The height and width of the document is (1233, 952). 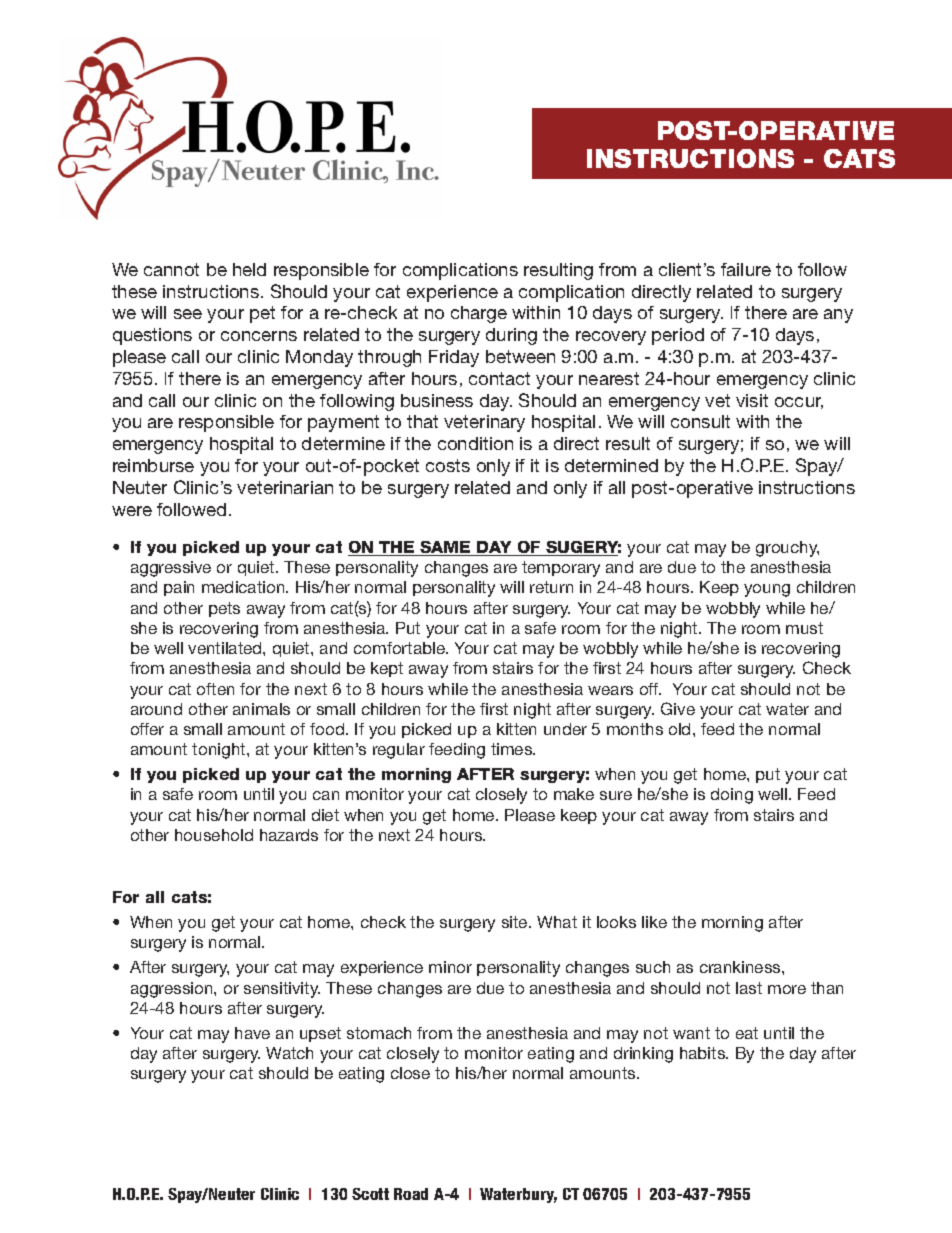 What do you see at coordinates (479, 314) in the document?
I see `charge` at bounding box center [479, 314].
